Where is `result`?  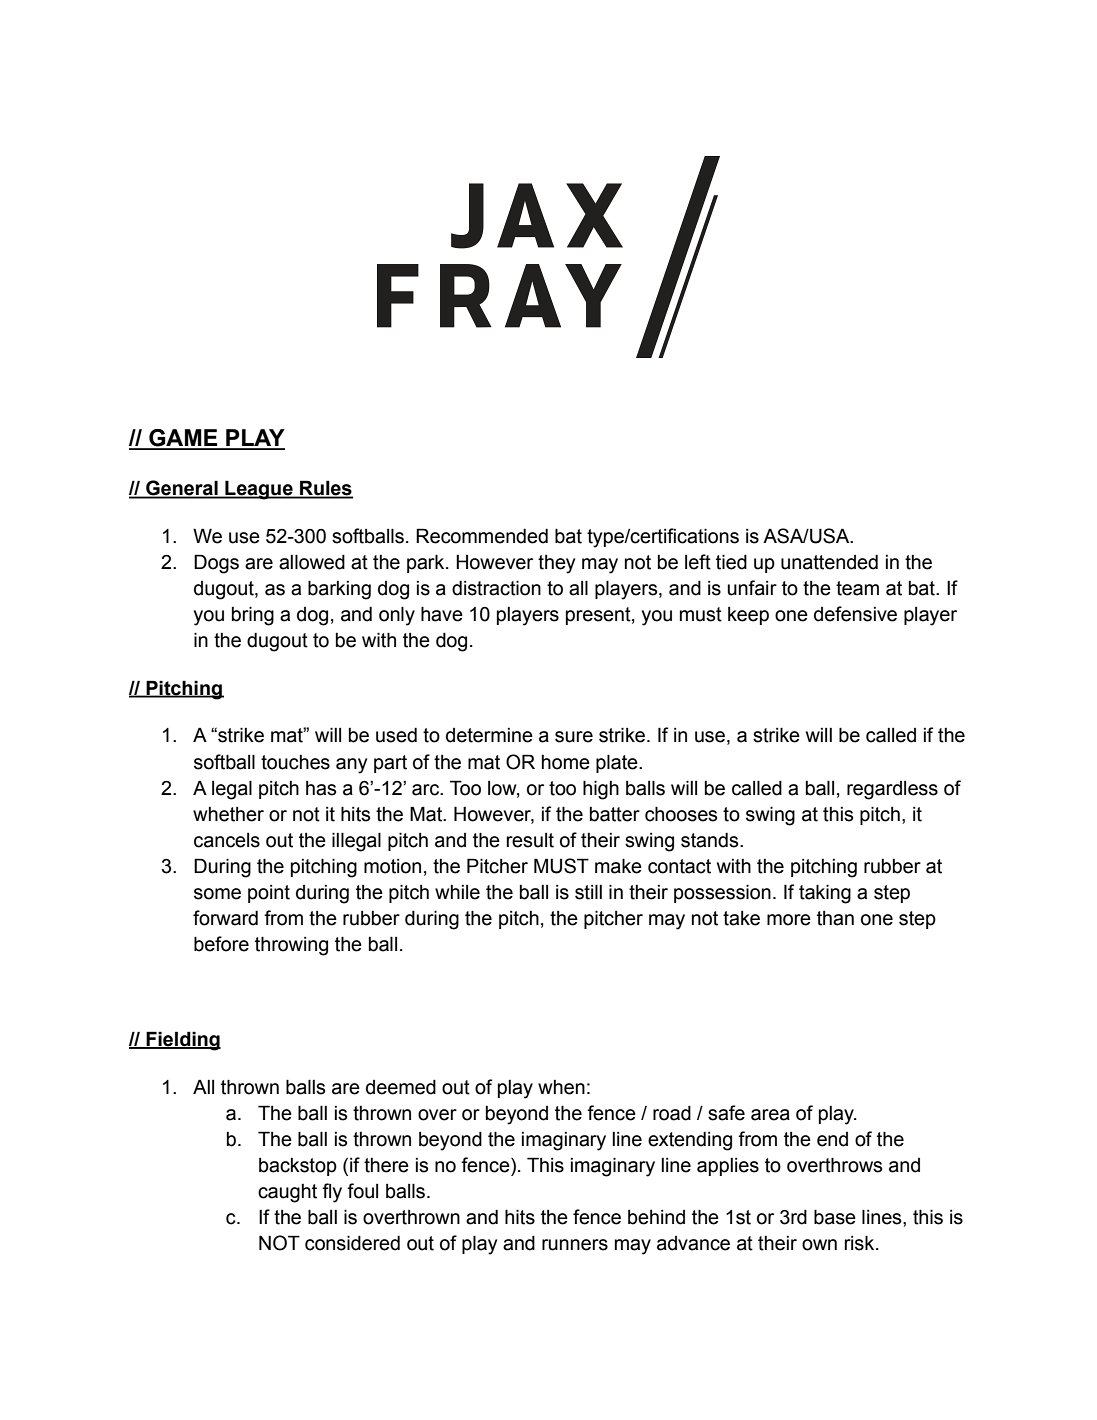 result is located at coordinates (530, 840).
